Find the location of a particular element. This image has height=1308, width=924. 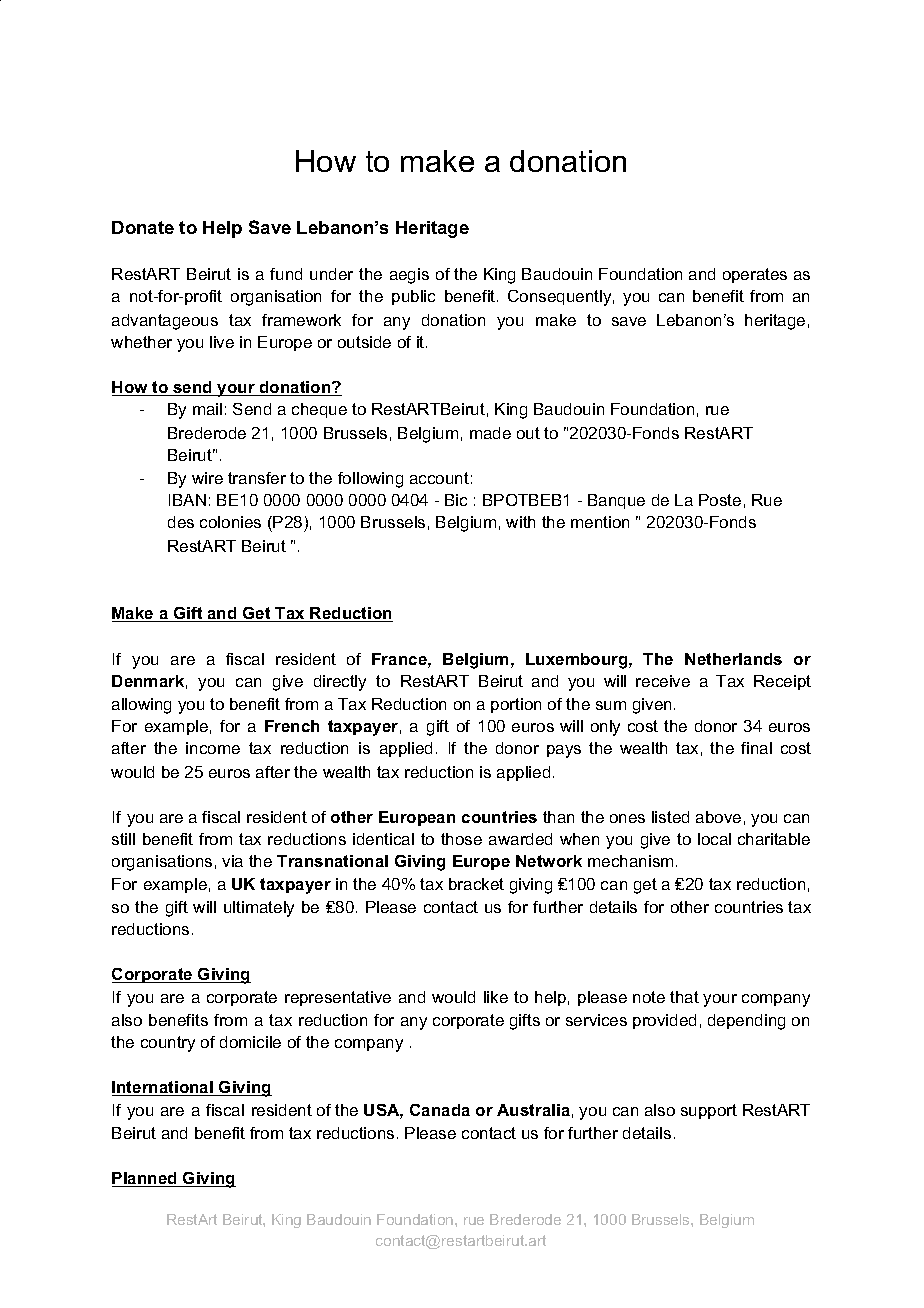

Planned is located at coordinates (145, 1179).
